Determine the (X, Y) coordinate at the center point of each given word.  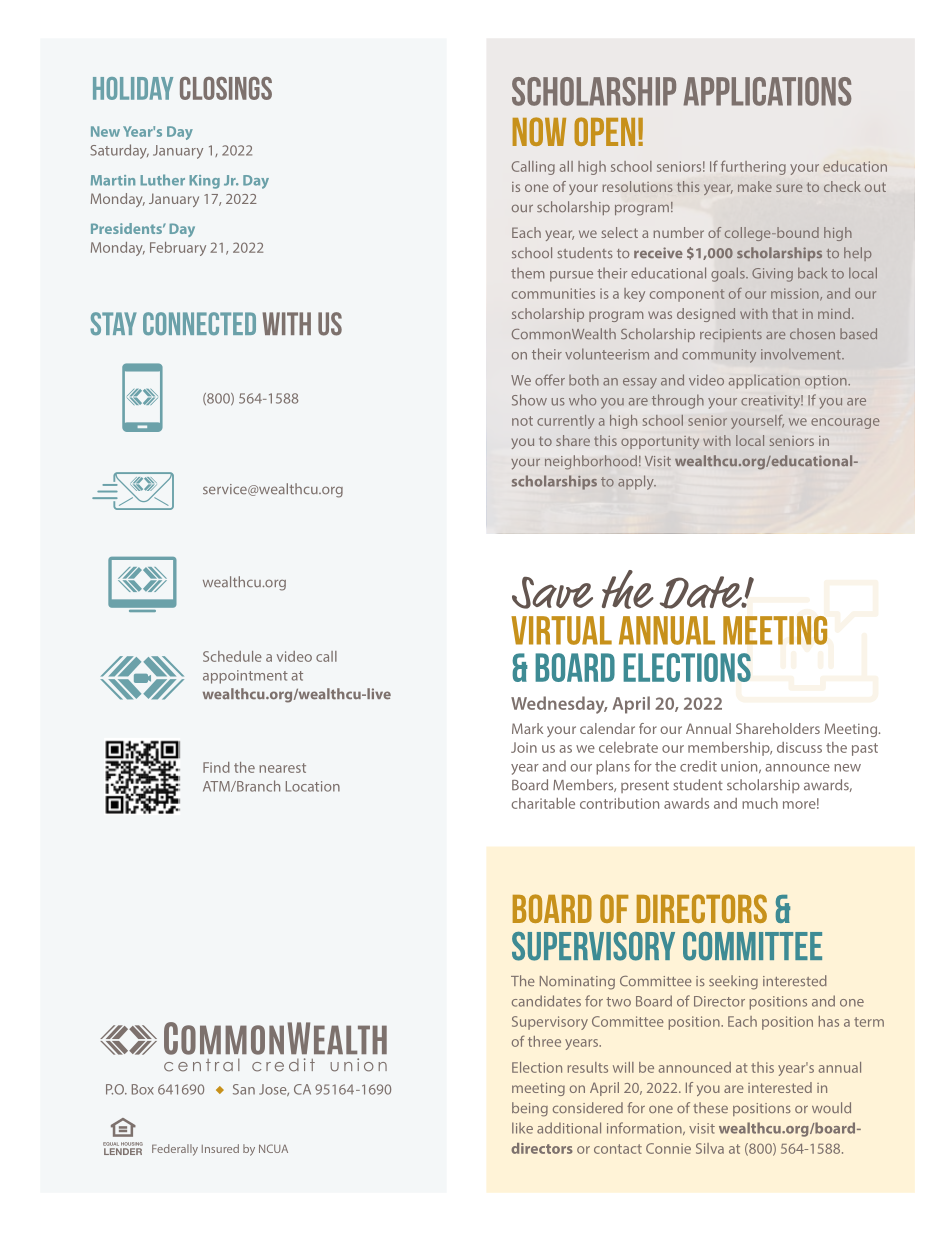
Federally (175, 1150)
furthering (753, 168)
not (522, 421)
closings (226, 88)
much (760, 803)
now (539, 131)
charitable (543, 803)
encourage (845, 423)
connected (199, 323)
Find (216, 767)
